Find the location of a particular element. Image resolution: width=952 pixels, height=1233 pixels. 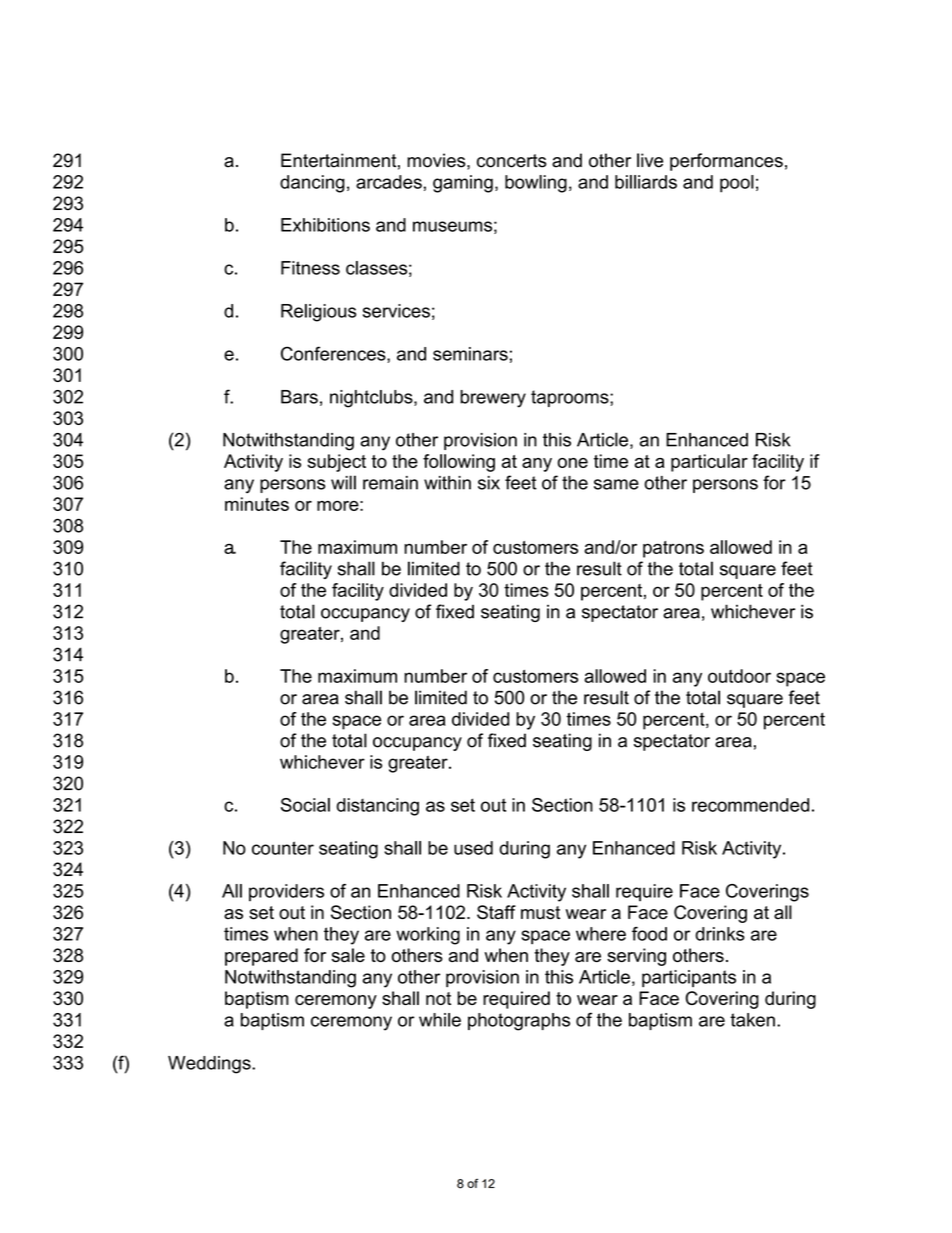

six is located at coordinates (489, 483).
